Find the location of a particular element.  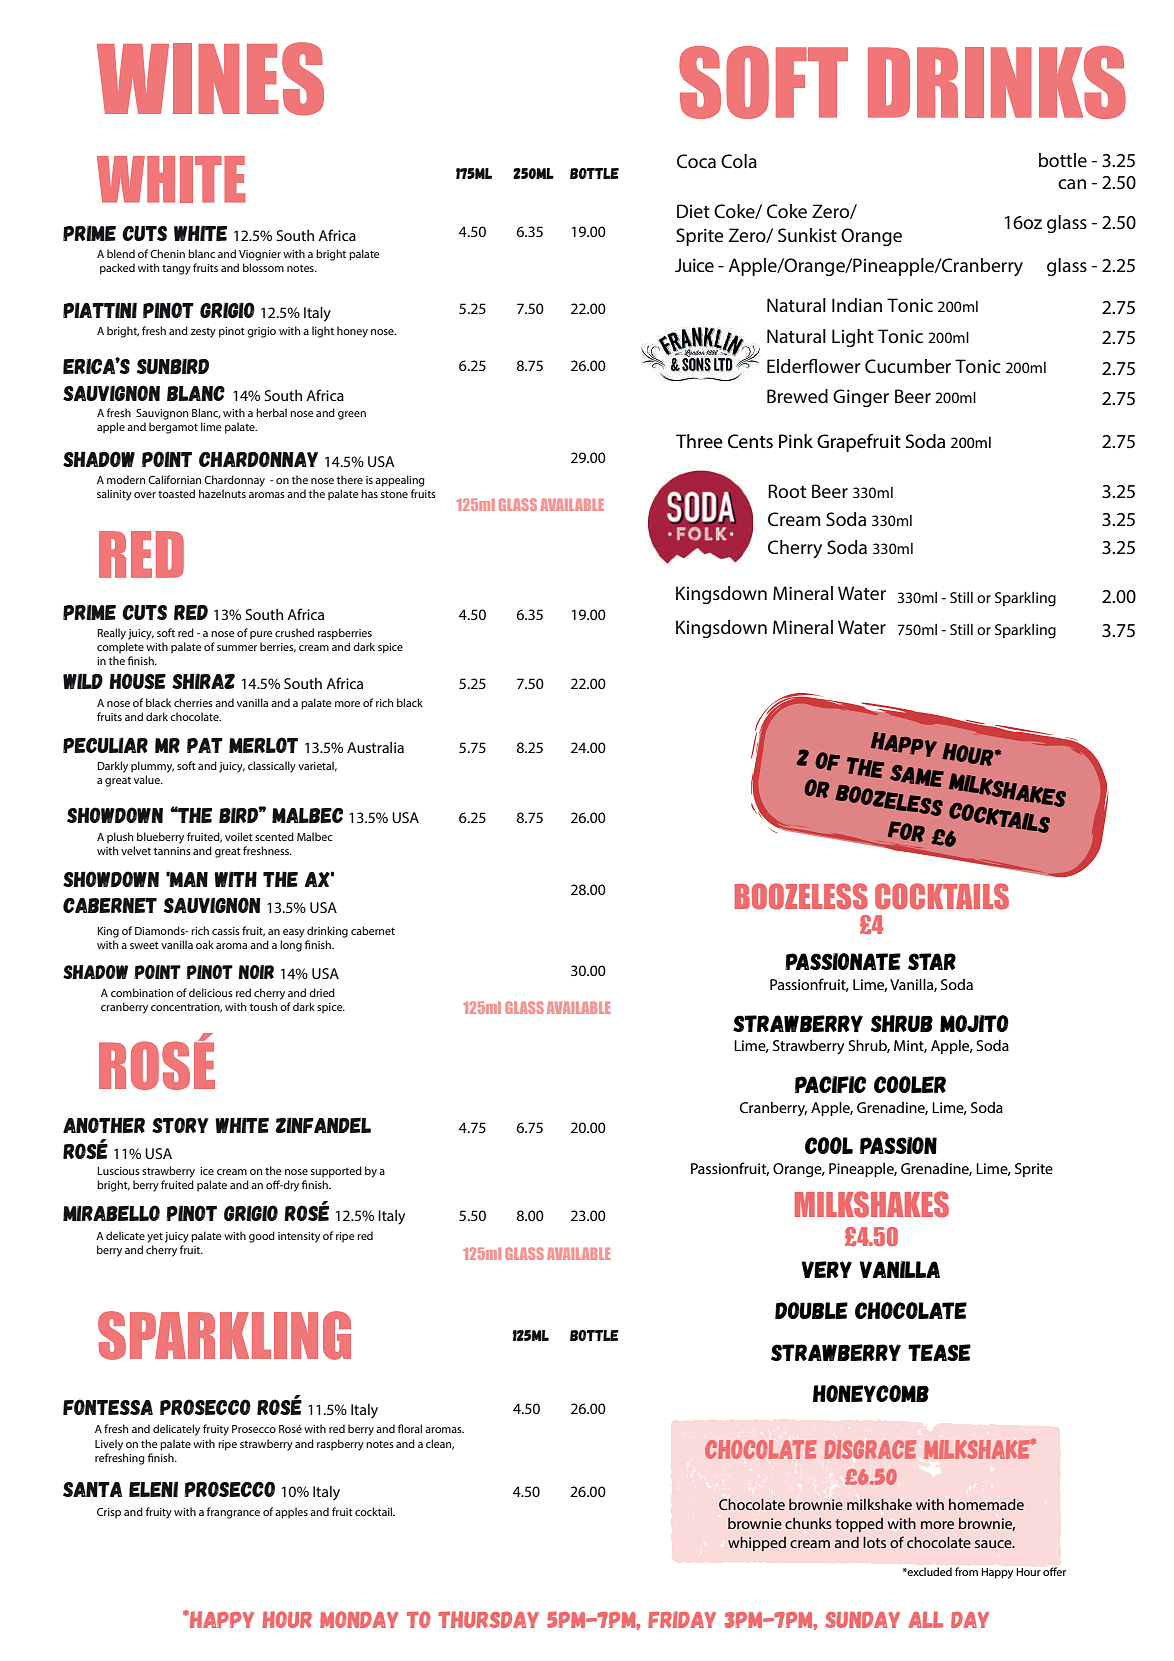

STAR is located at coordinates (932, 961).
